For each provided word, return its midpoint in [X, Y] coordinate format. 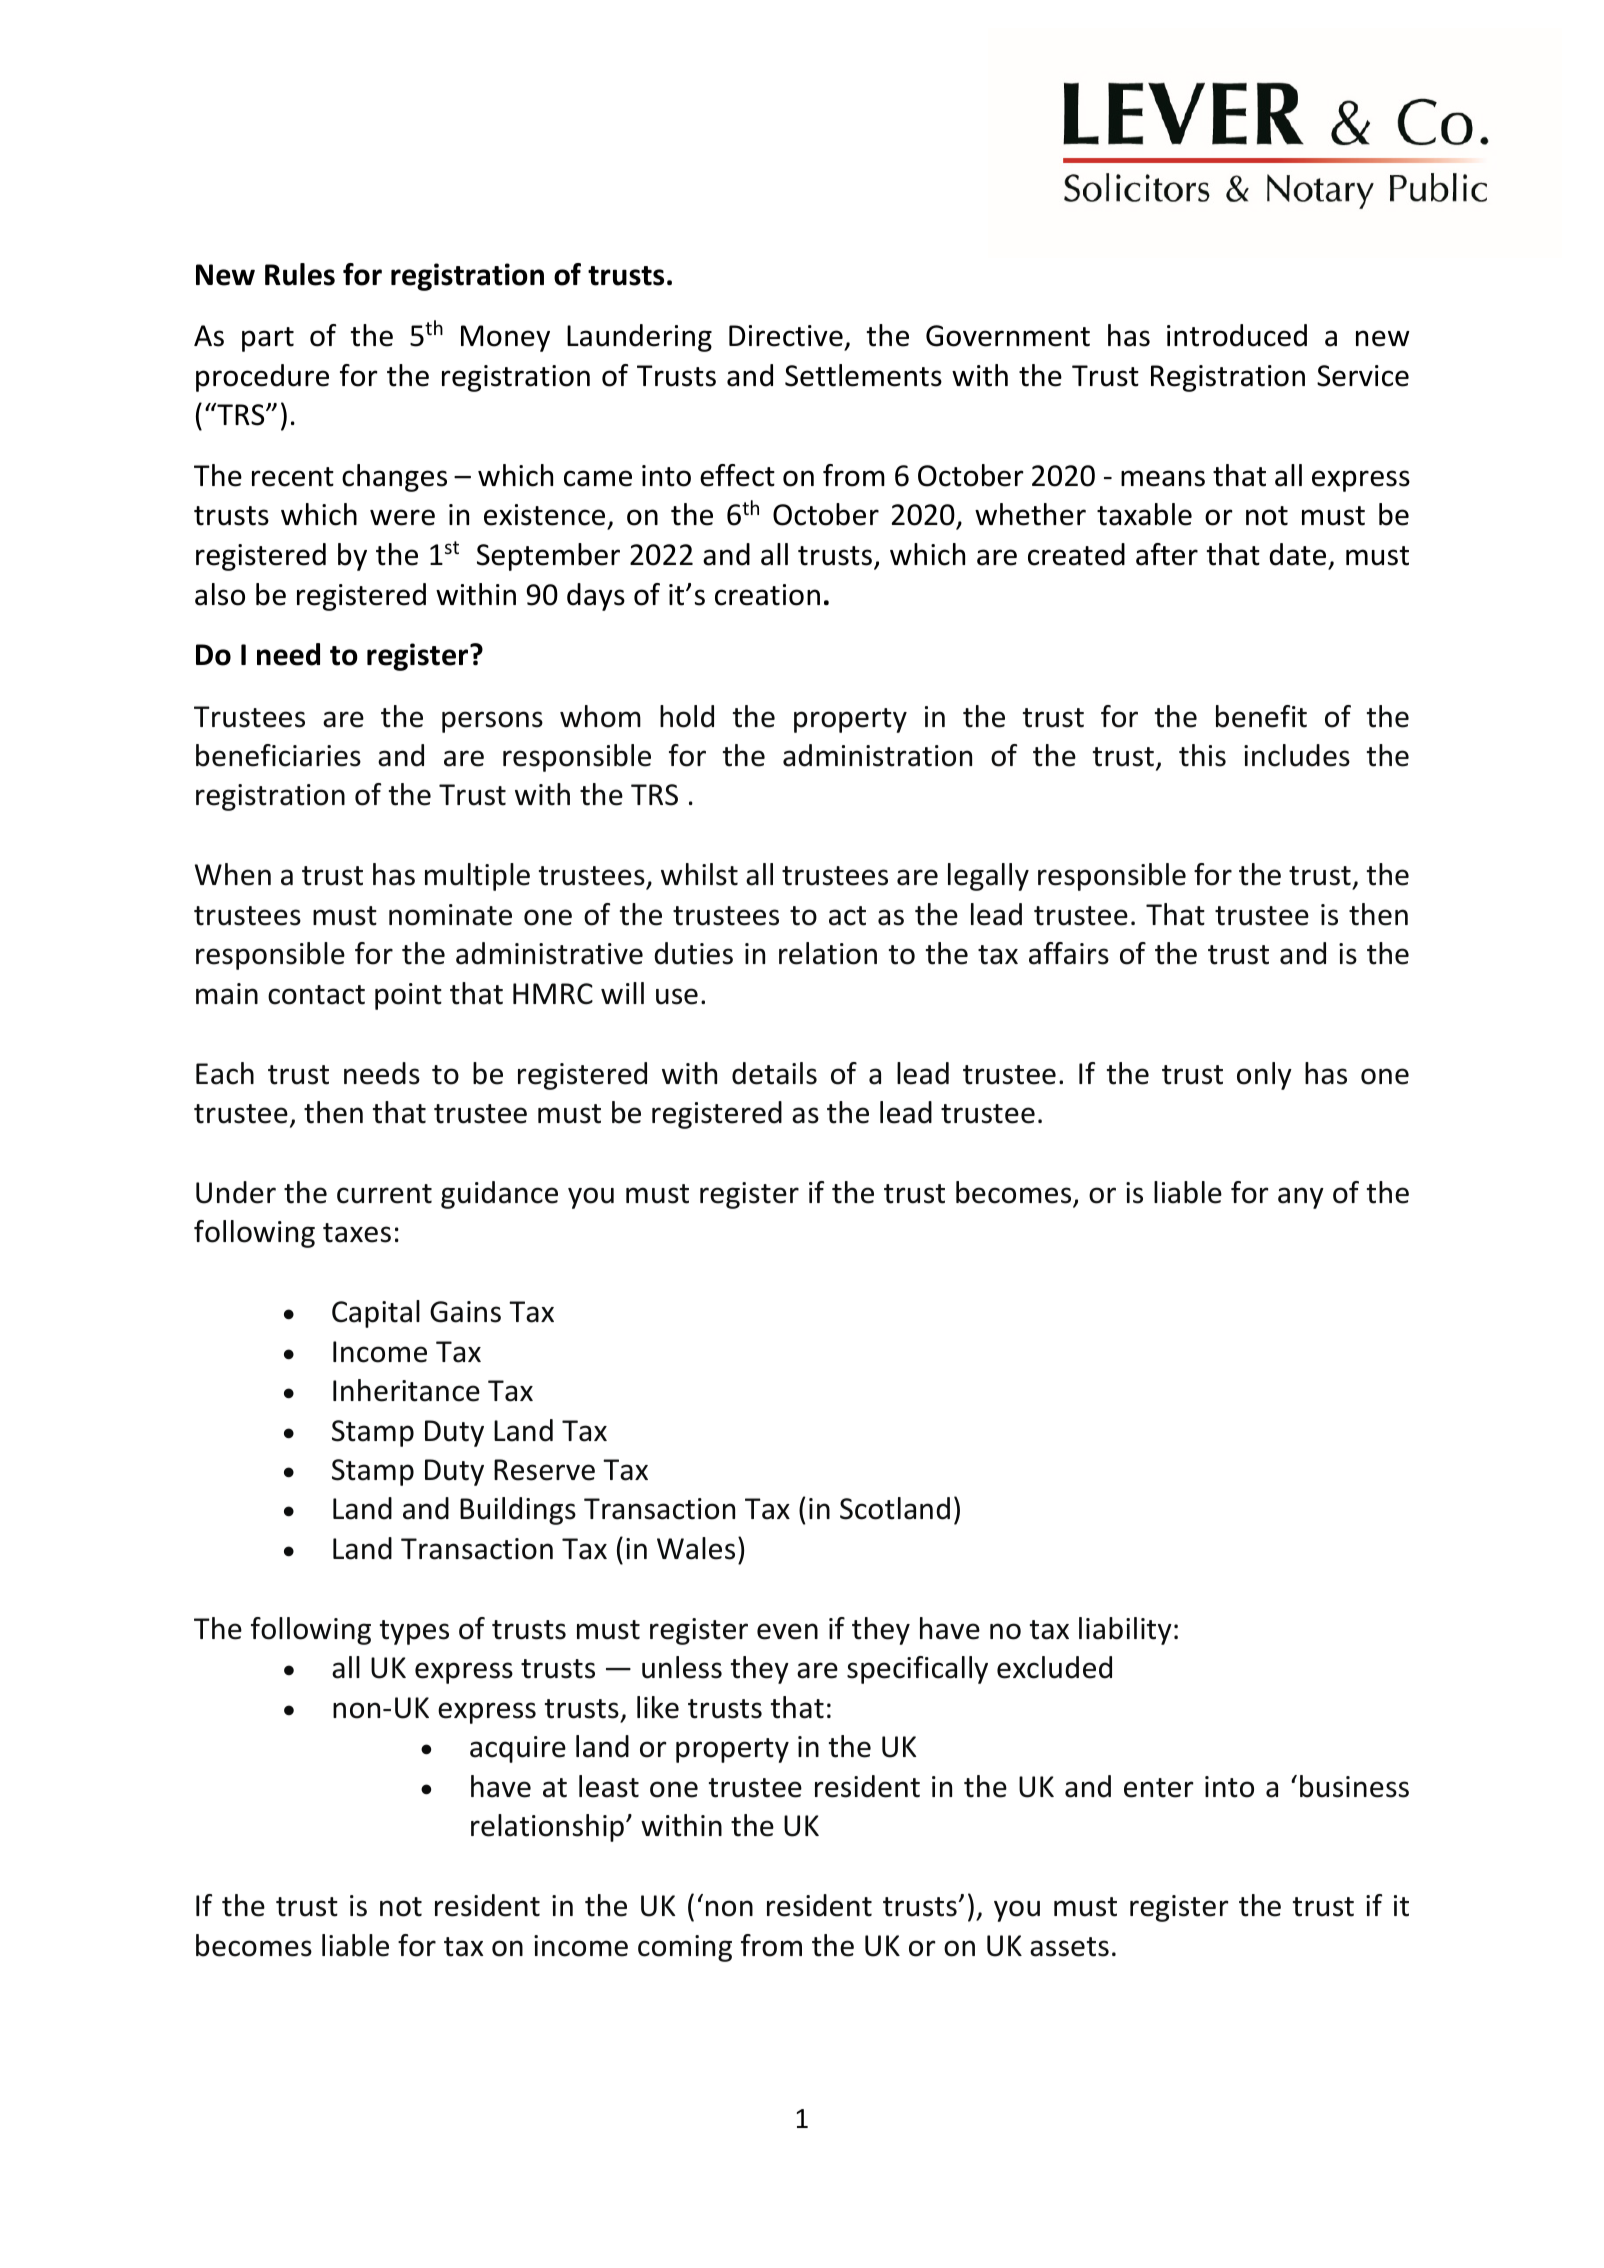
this [1202, 755]
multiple [477, 877]
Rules [300, 274]
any [1301, 1198]
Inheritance [406, 1390]
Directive [786, 336]
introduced [1237, 335]
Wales [696, 1548]
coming [685, 1948]
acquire [518, 1749]
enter [1159, 1788]
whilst [699, 874]
